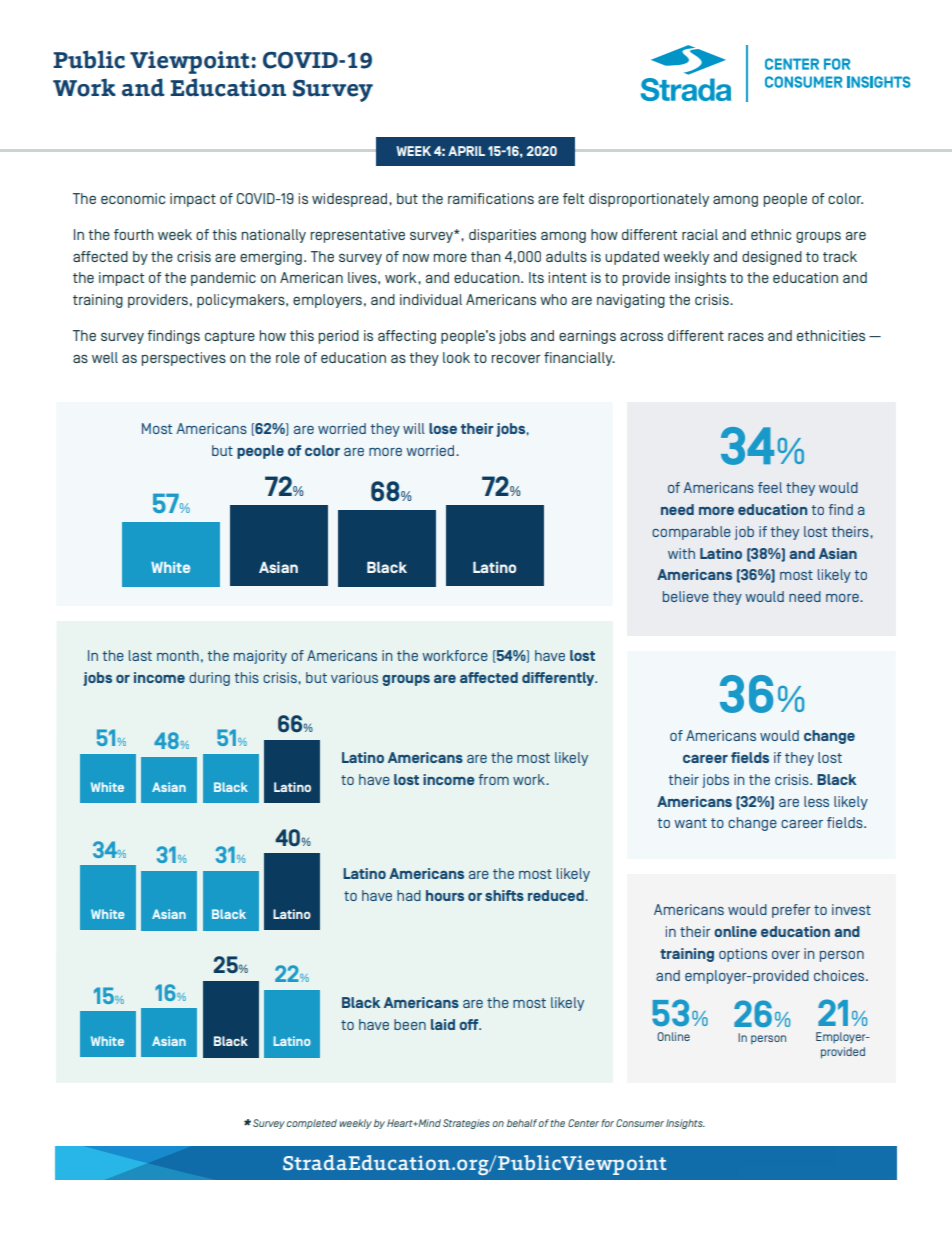  Describe the element at coordinates (700, 234) in the page. I see `racial` at that location.
